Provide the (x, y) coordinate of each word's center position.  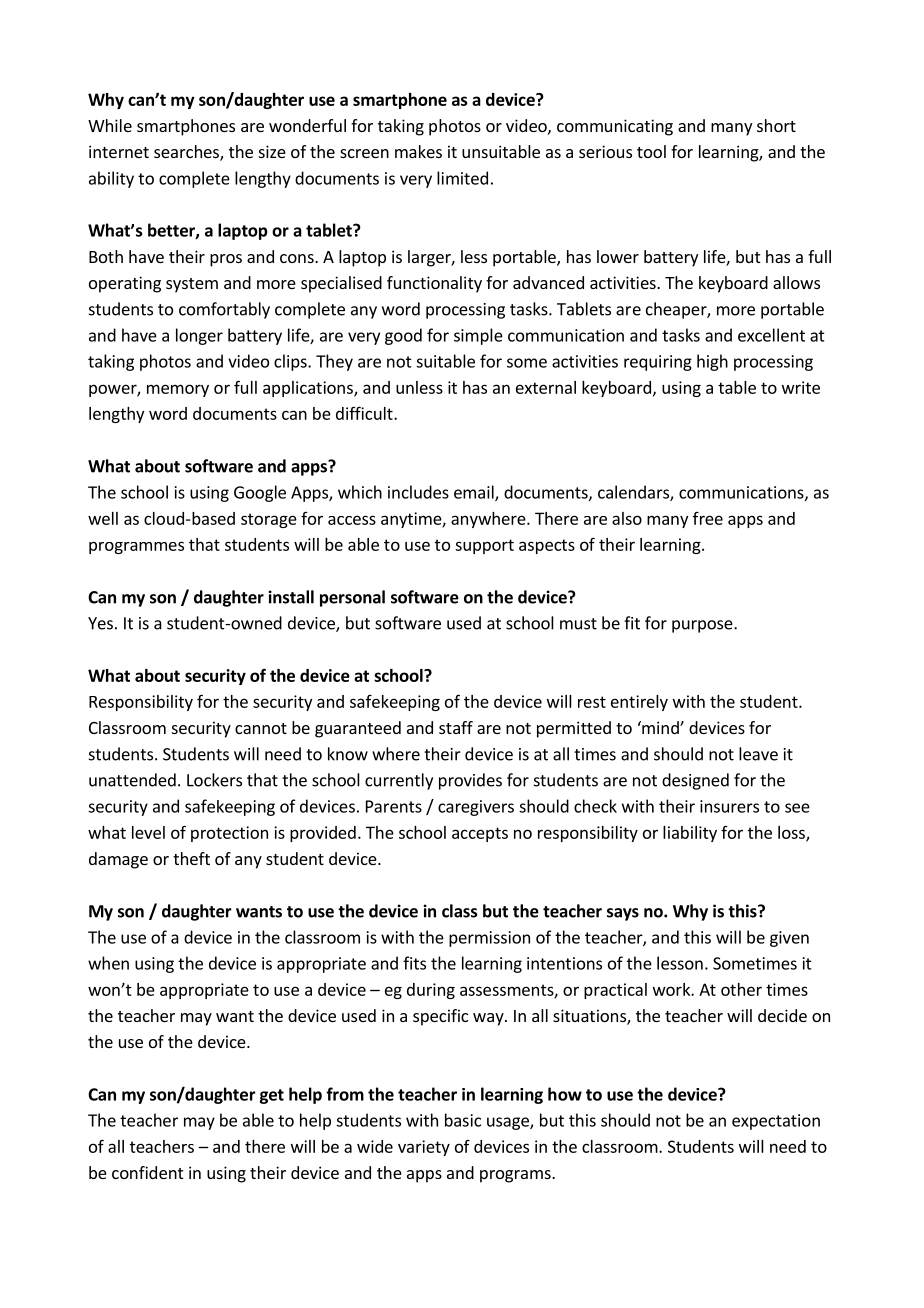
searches (187, 153)
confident (147, 1172)
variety (424, 1148)
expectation (776, 1122)
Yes (100, 623)
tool (651, 151)
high (712, 362)
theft (191, 858)
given (789, 939)
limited (462, 178)
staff (456, 727)
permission (489, 939)
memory (178, 390)
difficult (365, 413)
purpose (703, 626)
